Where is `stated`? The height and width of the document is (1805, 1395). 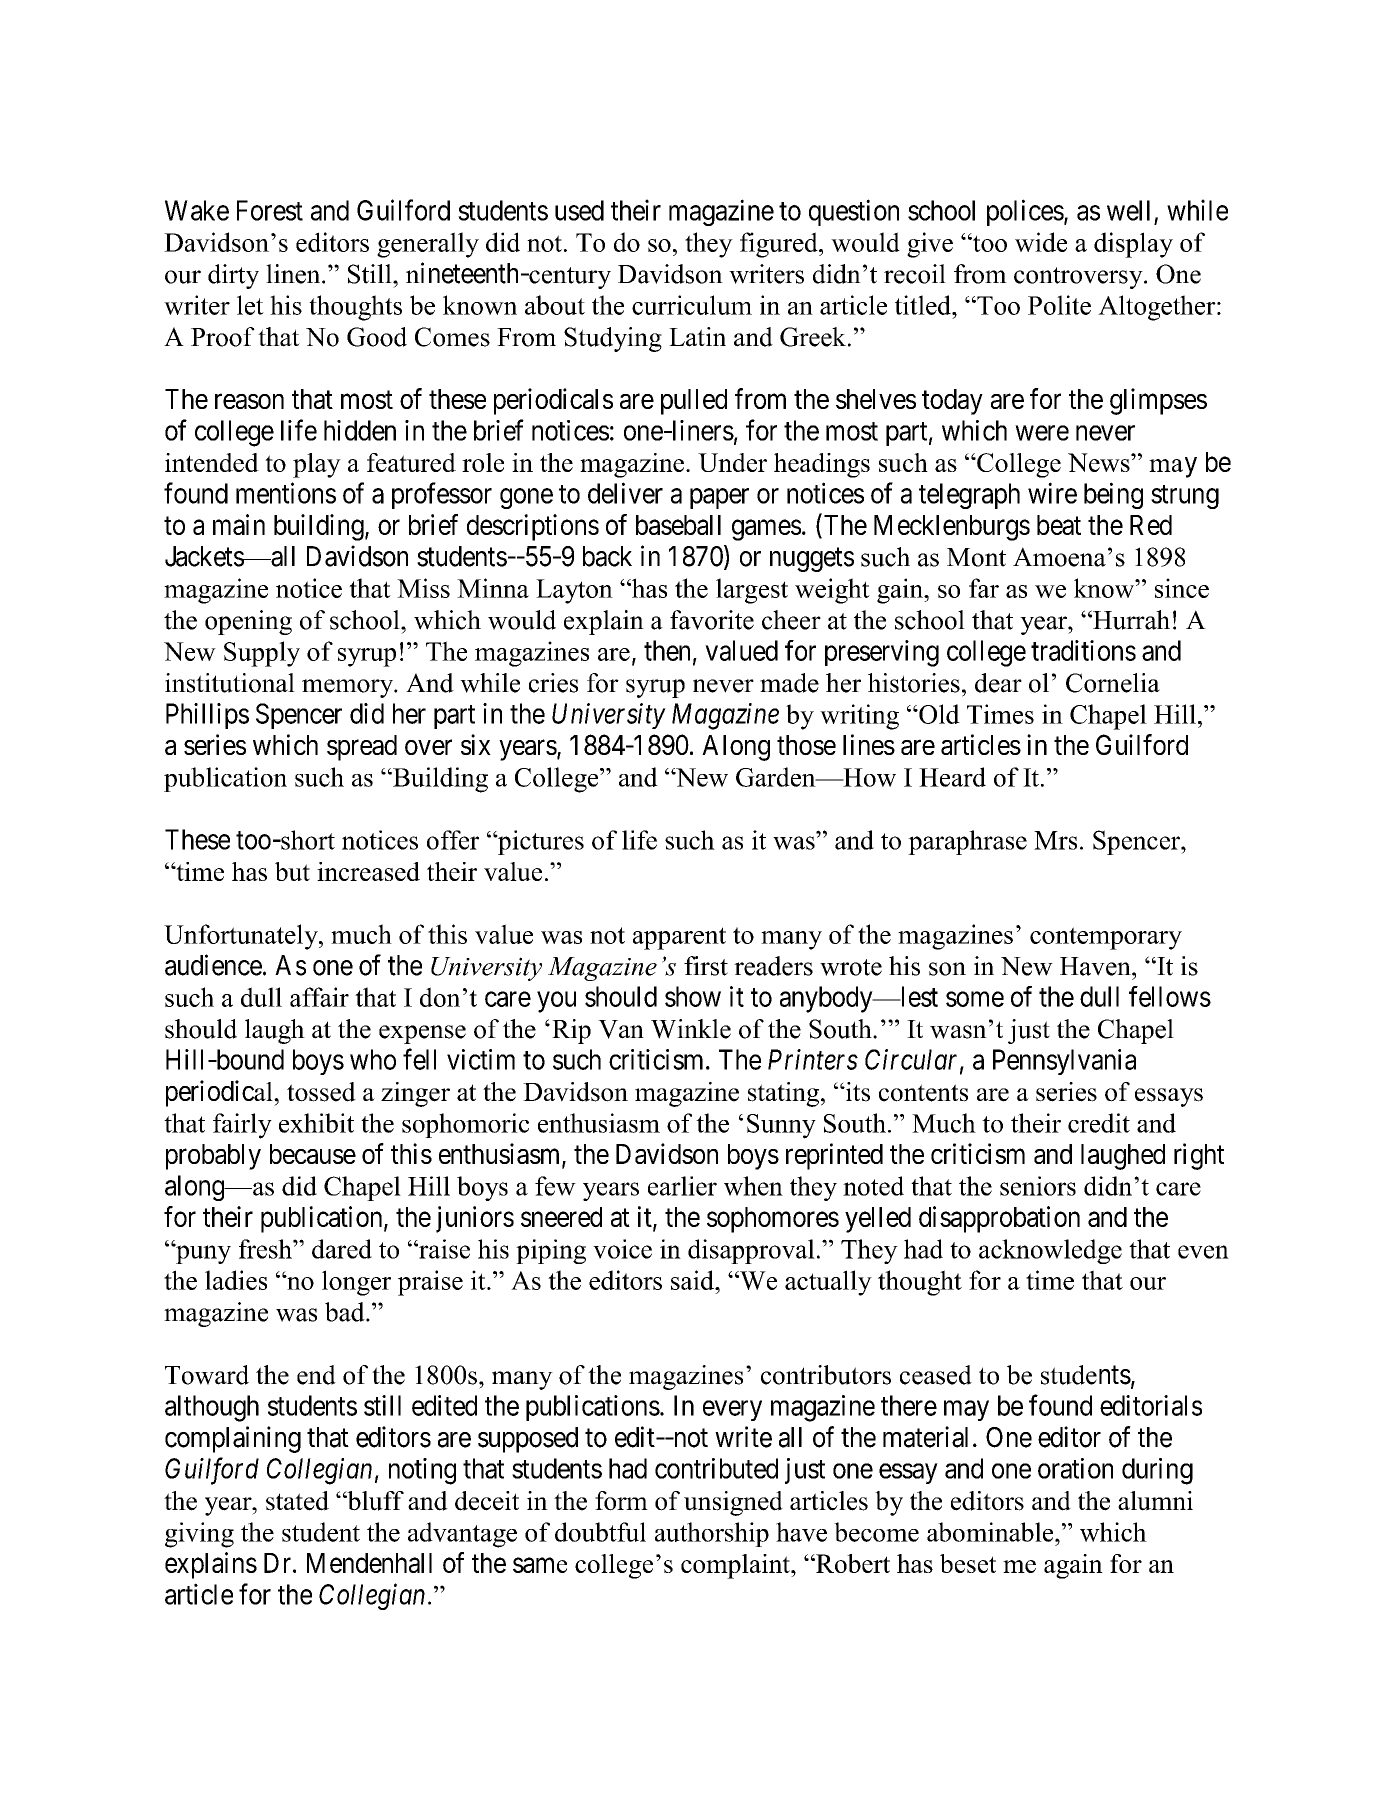 stated is located at coordinates (297, 1501).
